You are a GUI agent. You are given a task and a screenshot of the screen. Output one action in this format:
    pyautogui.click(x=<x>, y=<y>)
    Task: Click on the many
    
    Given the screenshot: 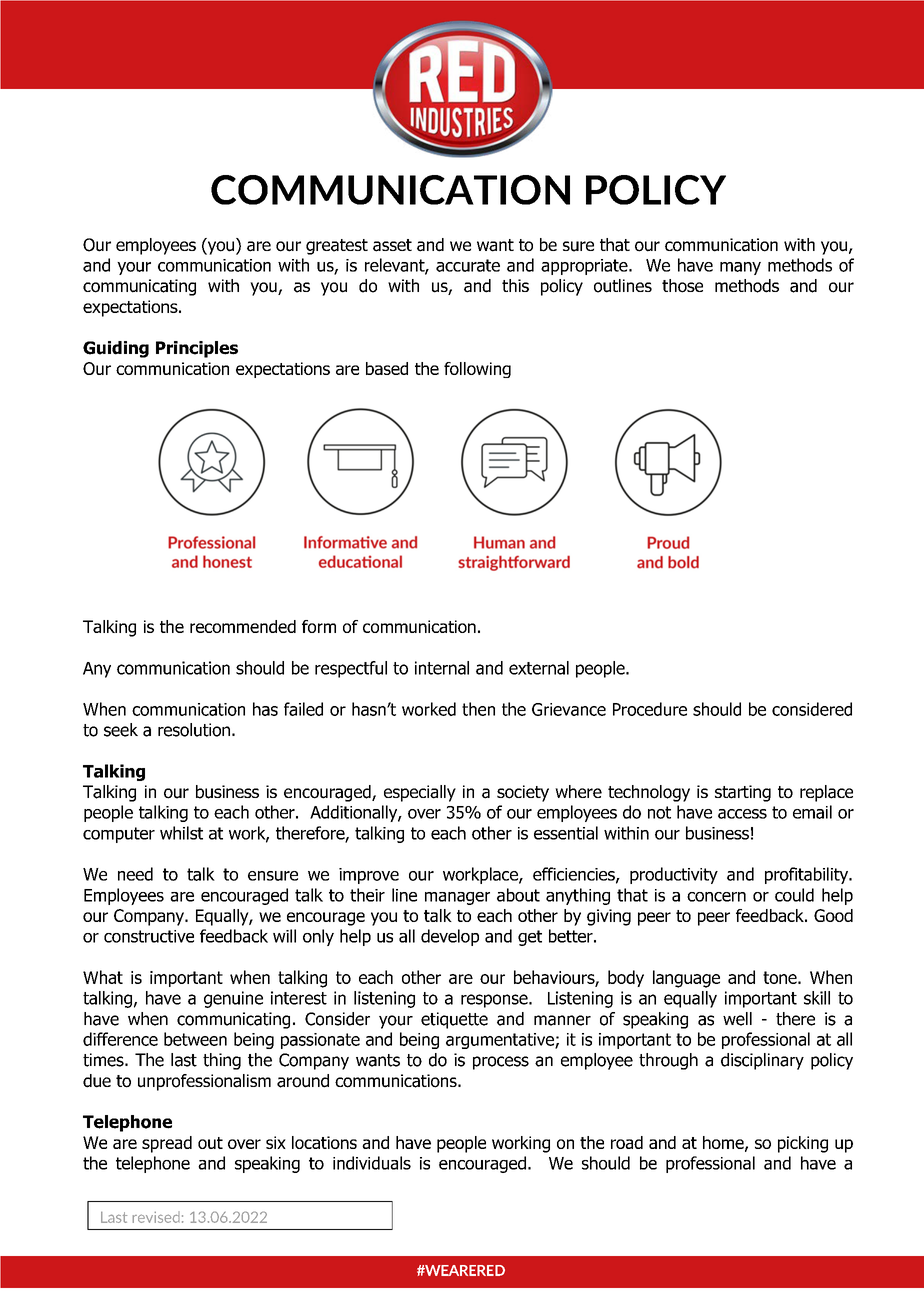 What is the action you would take?
    pyautogui.click(x=740, y=268)
